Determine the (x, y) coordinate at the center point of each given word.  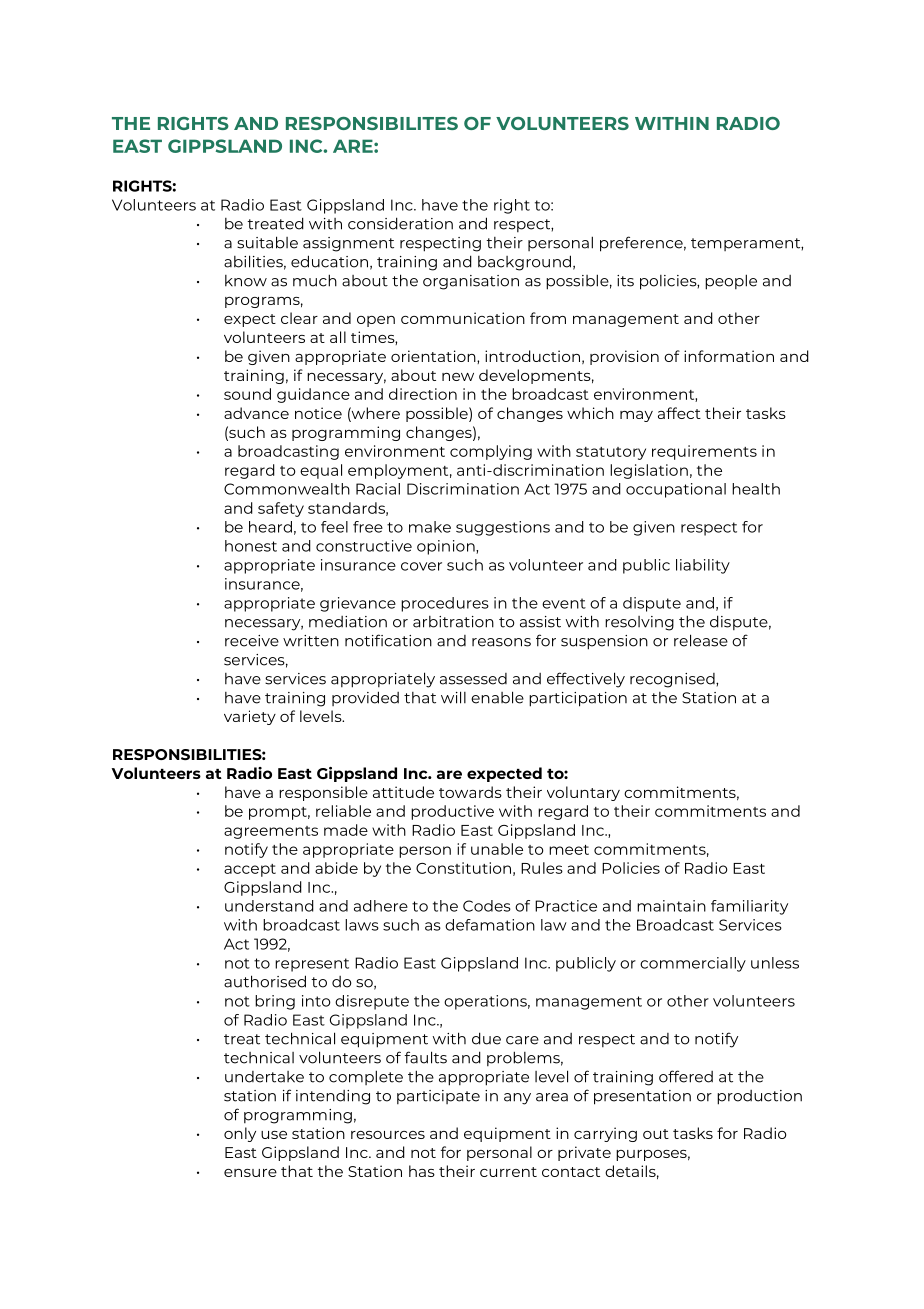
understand (269, 906)
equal (321, 471)
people (731, 282)
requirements (704, 452)
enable (497, 697)
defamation (490, 925)
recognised (673, 680)
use (274, 1135)
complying (491, 452)
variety (250, 717)
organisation (471, 282)
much (315, 280)
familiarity (749, 907)
